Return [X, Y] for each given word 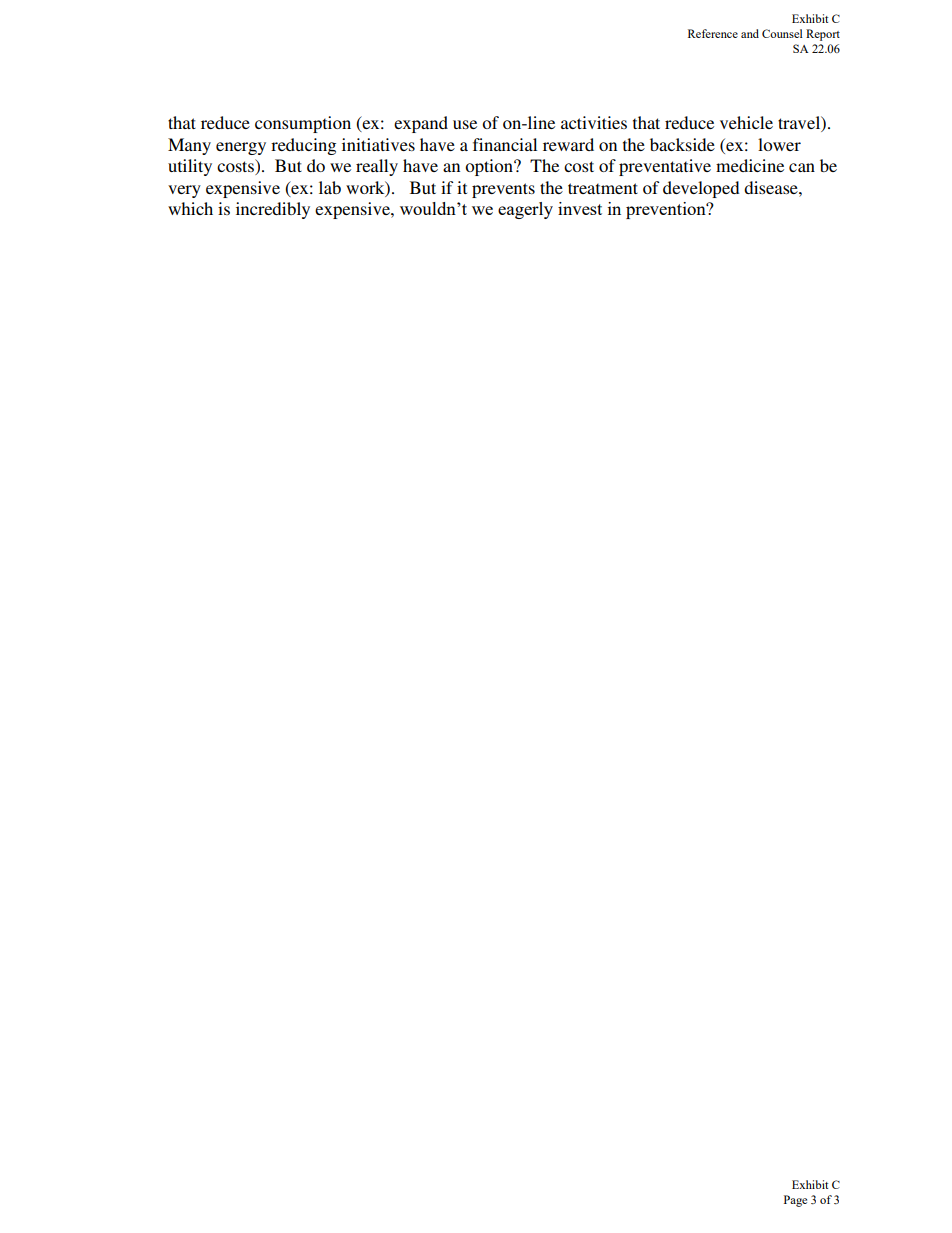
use [465, 124]
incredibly [273, 210]
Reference [713, 33]
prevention [667, 210]
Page [795, 1201]
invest [580, 208]
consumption [303, 124]
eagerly [525, 210]
